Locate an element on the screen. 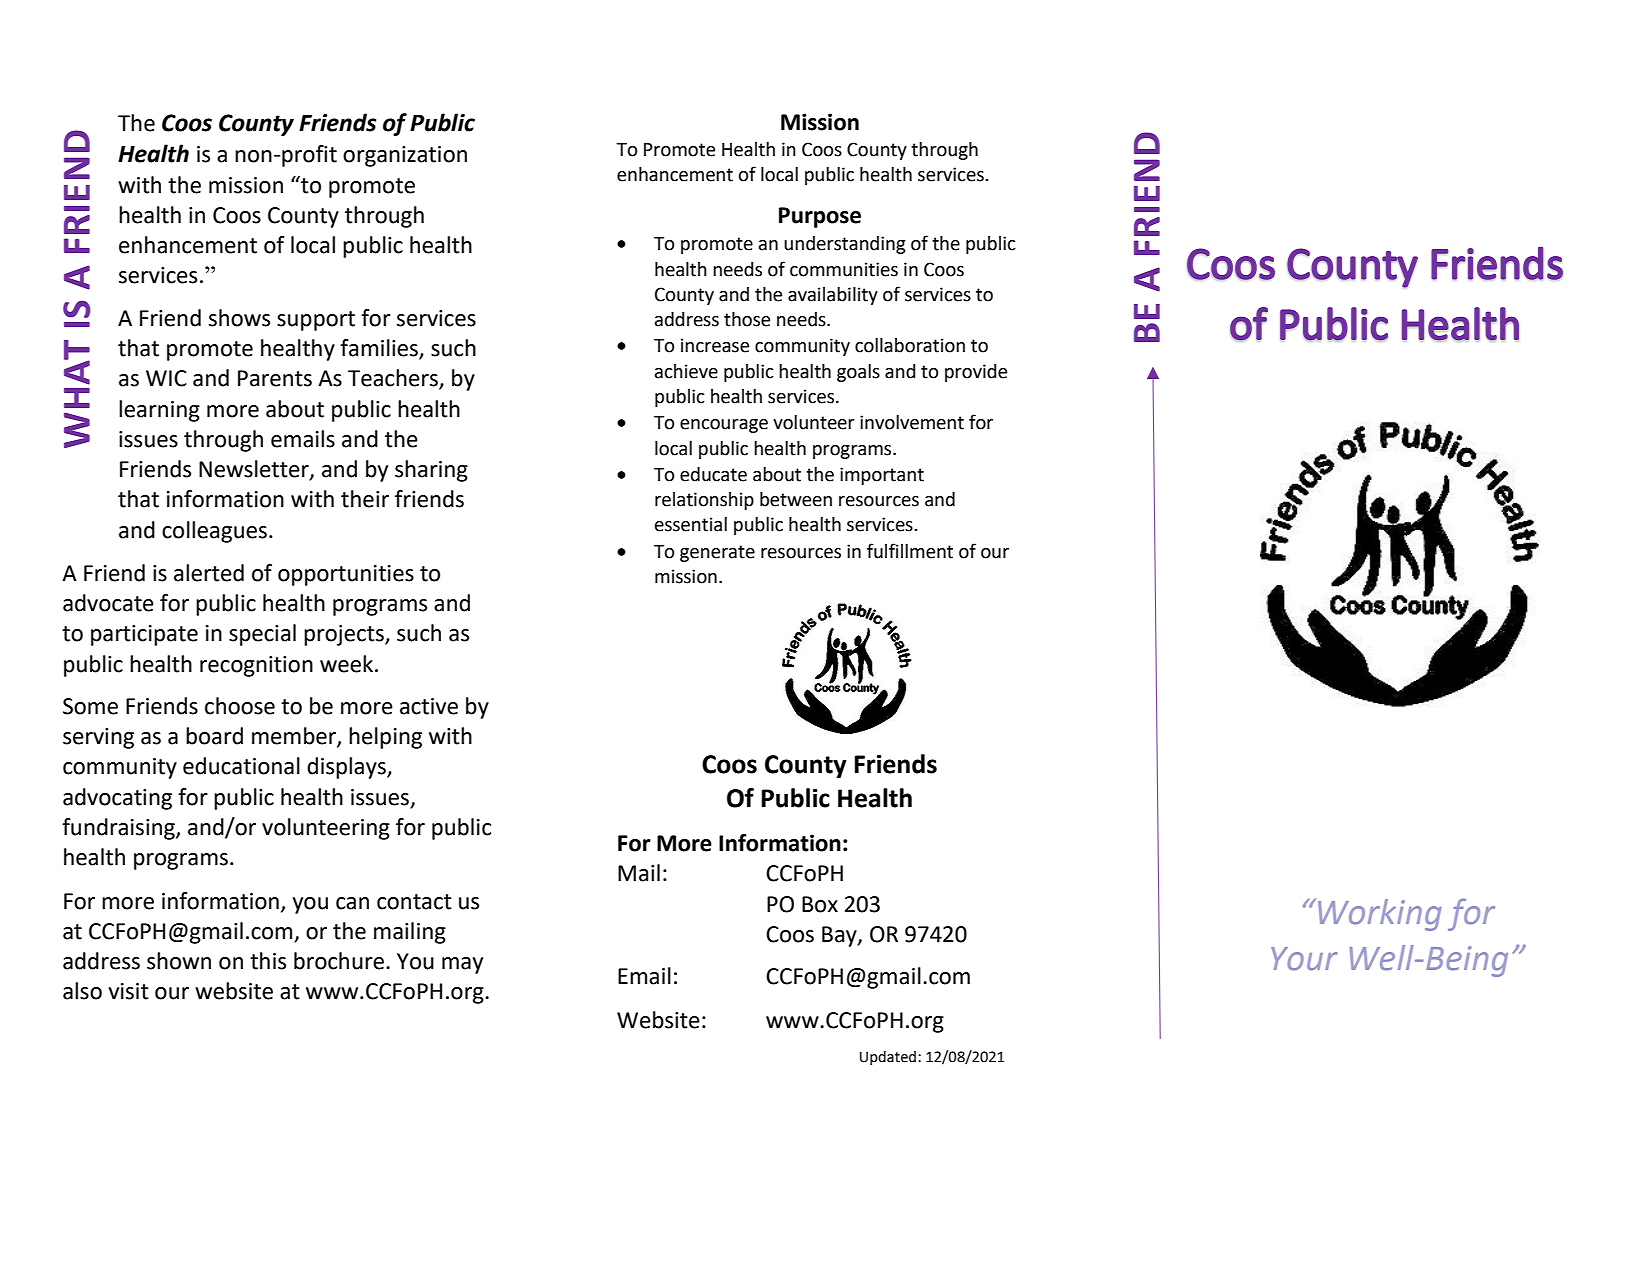 Image resolution: width=1638 pixels, height=1266 pixels. board is located at coordinates (214, 736).
